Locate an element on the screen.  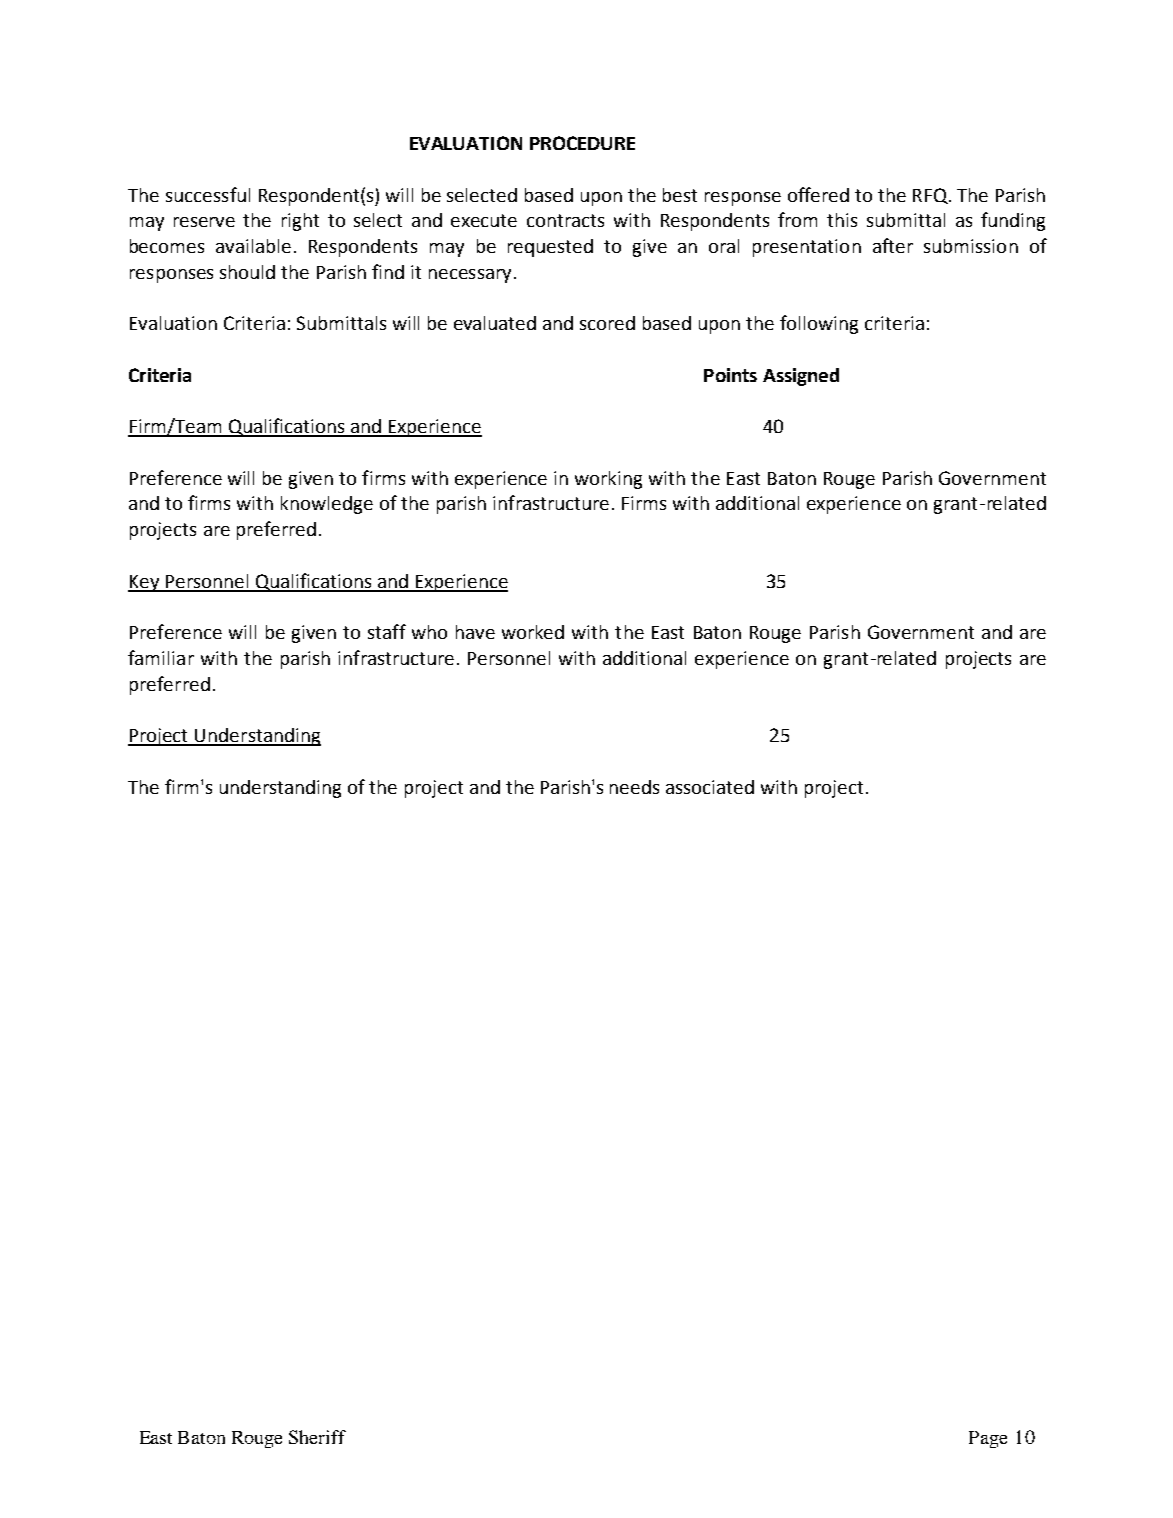
associated is located at coordinates (710, 787).
